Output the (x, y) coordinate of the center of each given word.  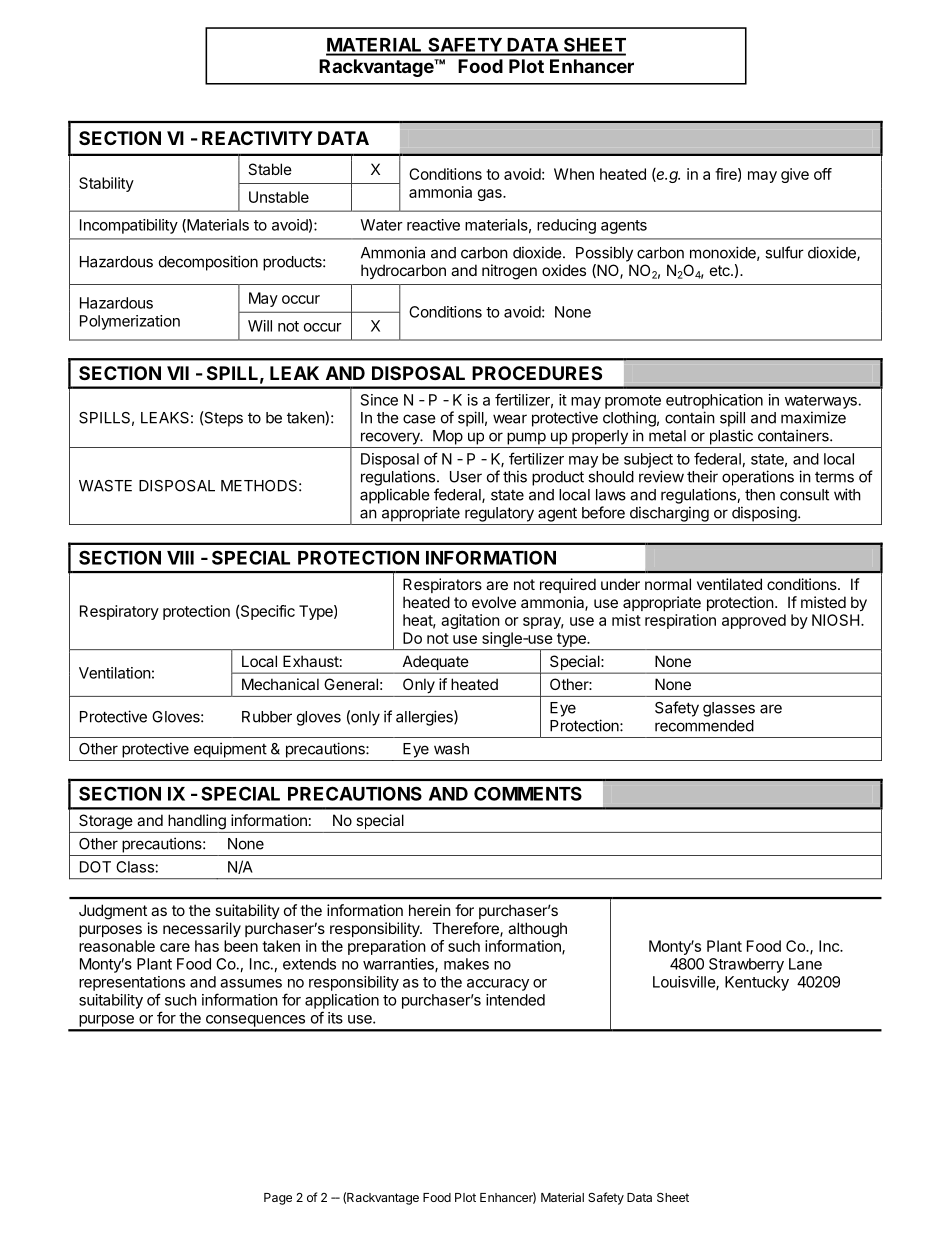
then (760, 495)
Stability (106, 184)
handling (197, 822)
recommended (704, 726)
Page (278, 1199)
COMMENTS (528, 793)
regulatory (499, 514)
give (795, 175)
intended (515, 1000)
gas (491, 195)
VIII (180, 558)
